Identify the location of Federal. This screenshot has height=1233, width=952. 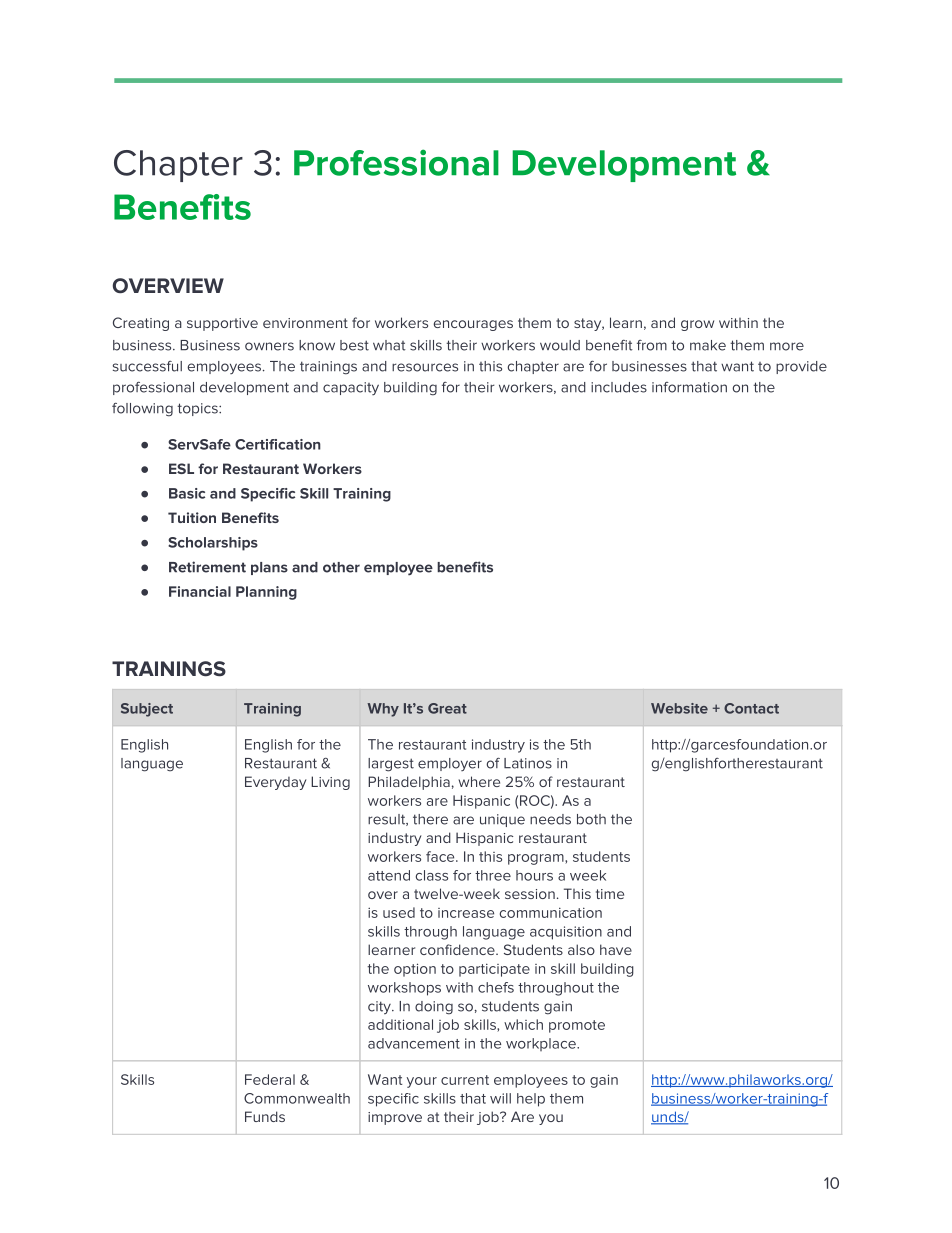
(270, 1079).
